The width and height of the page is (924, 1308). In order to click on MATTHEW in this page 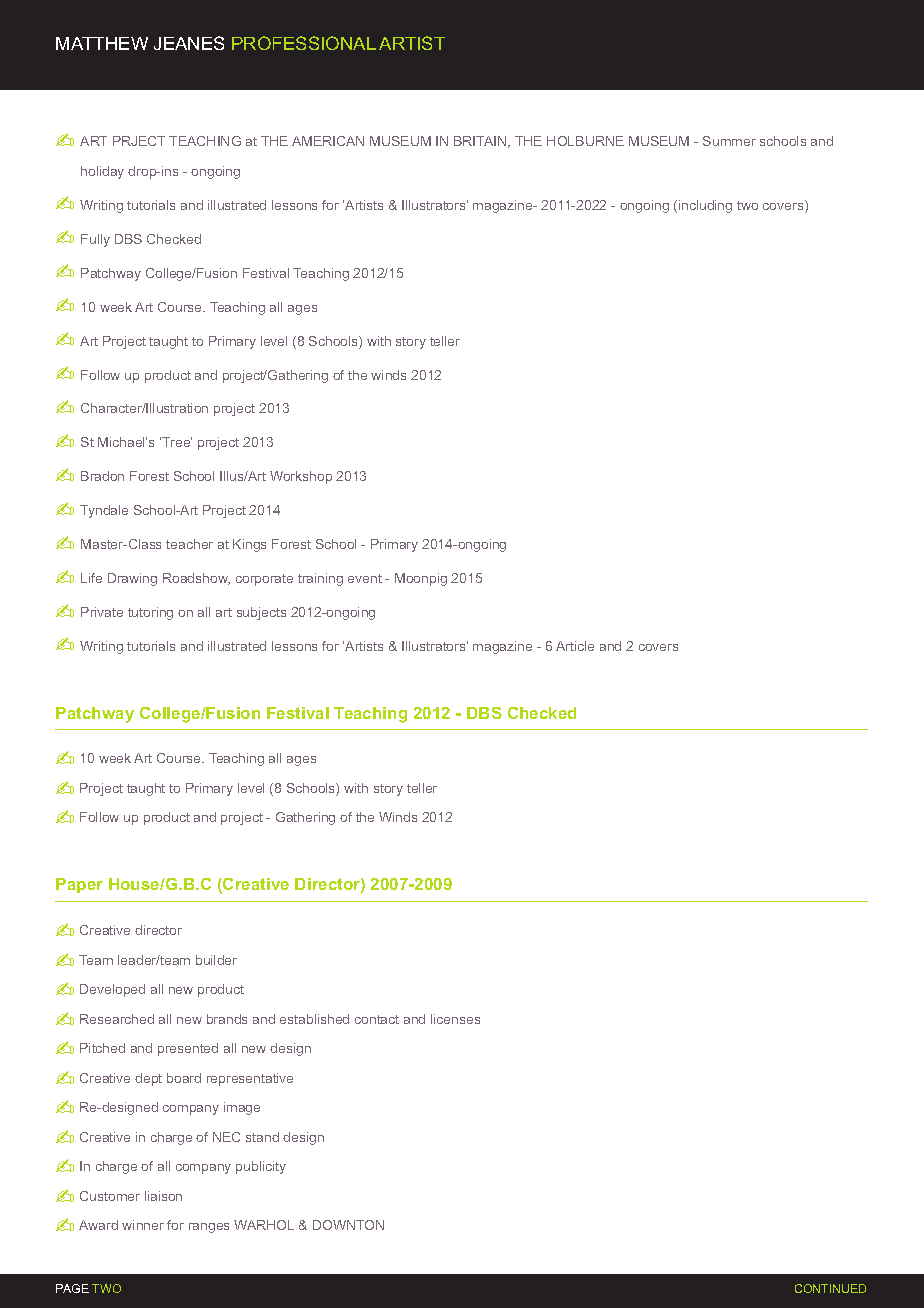, I will do `click(102, 43)`.
